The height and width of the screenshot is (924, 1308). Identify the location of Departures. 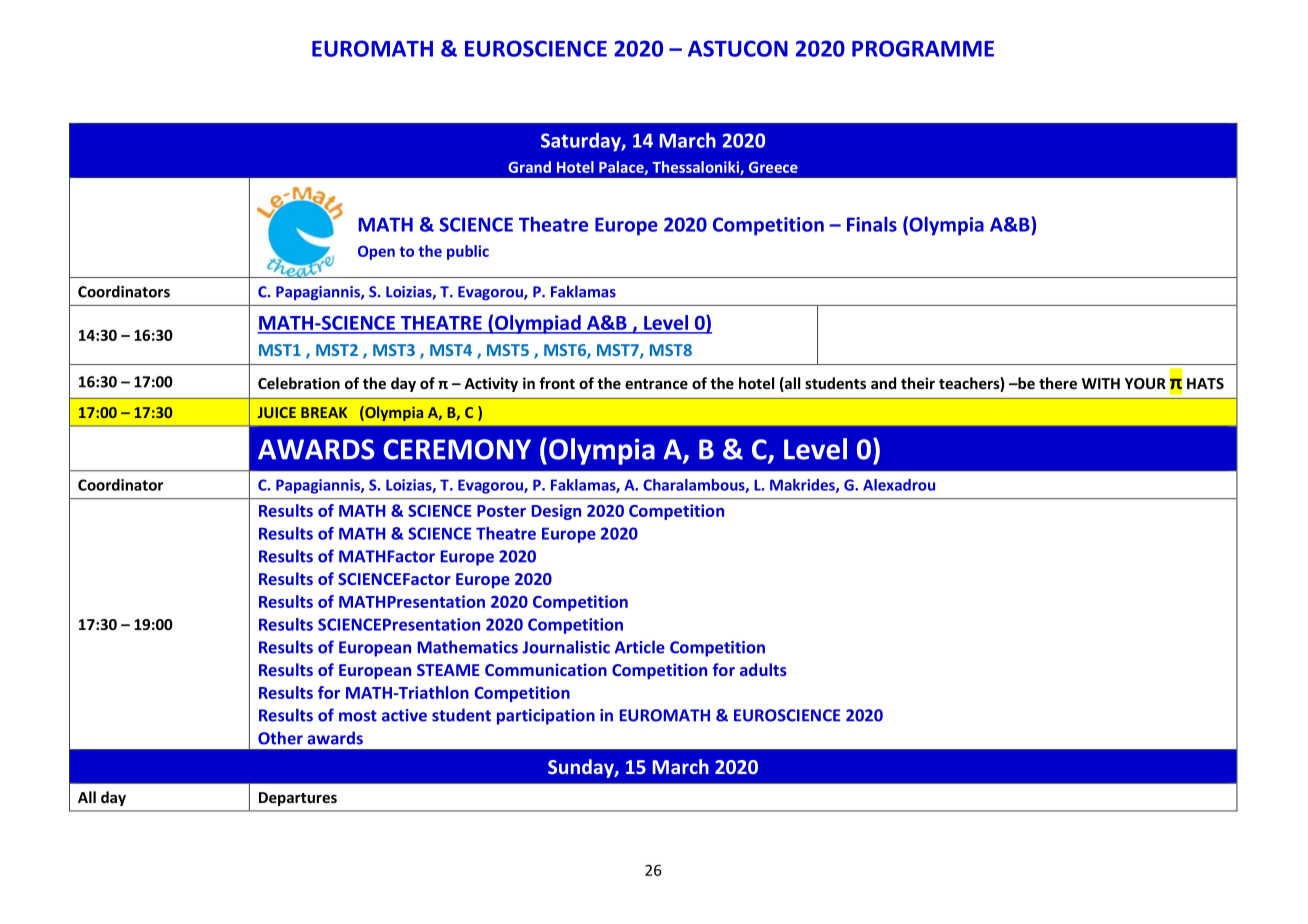
(298, 799).
